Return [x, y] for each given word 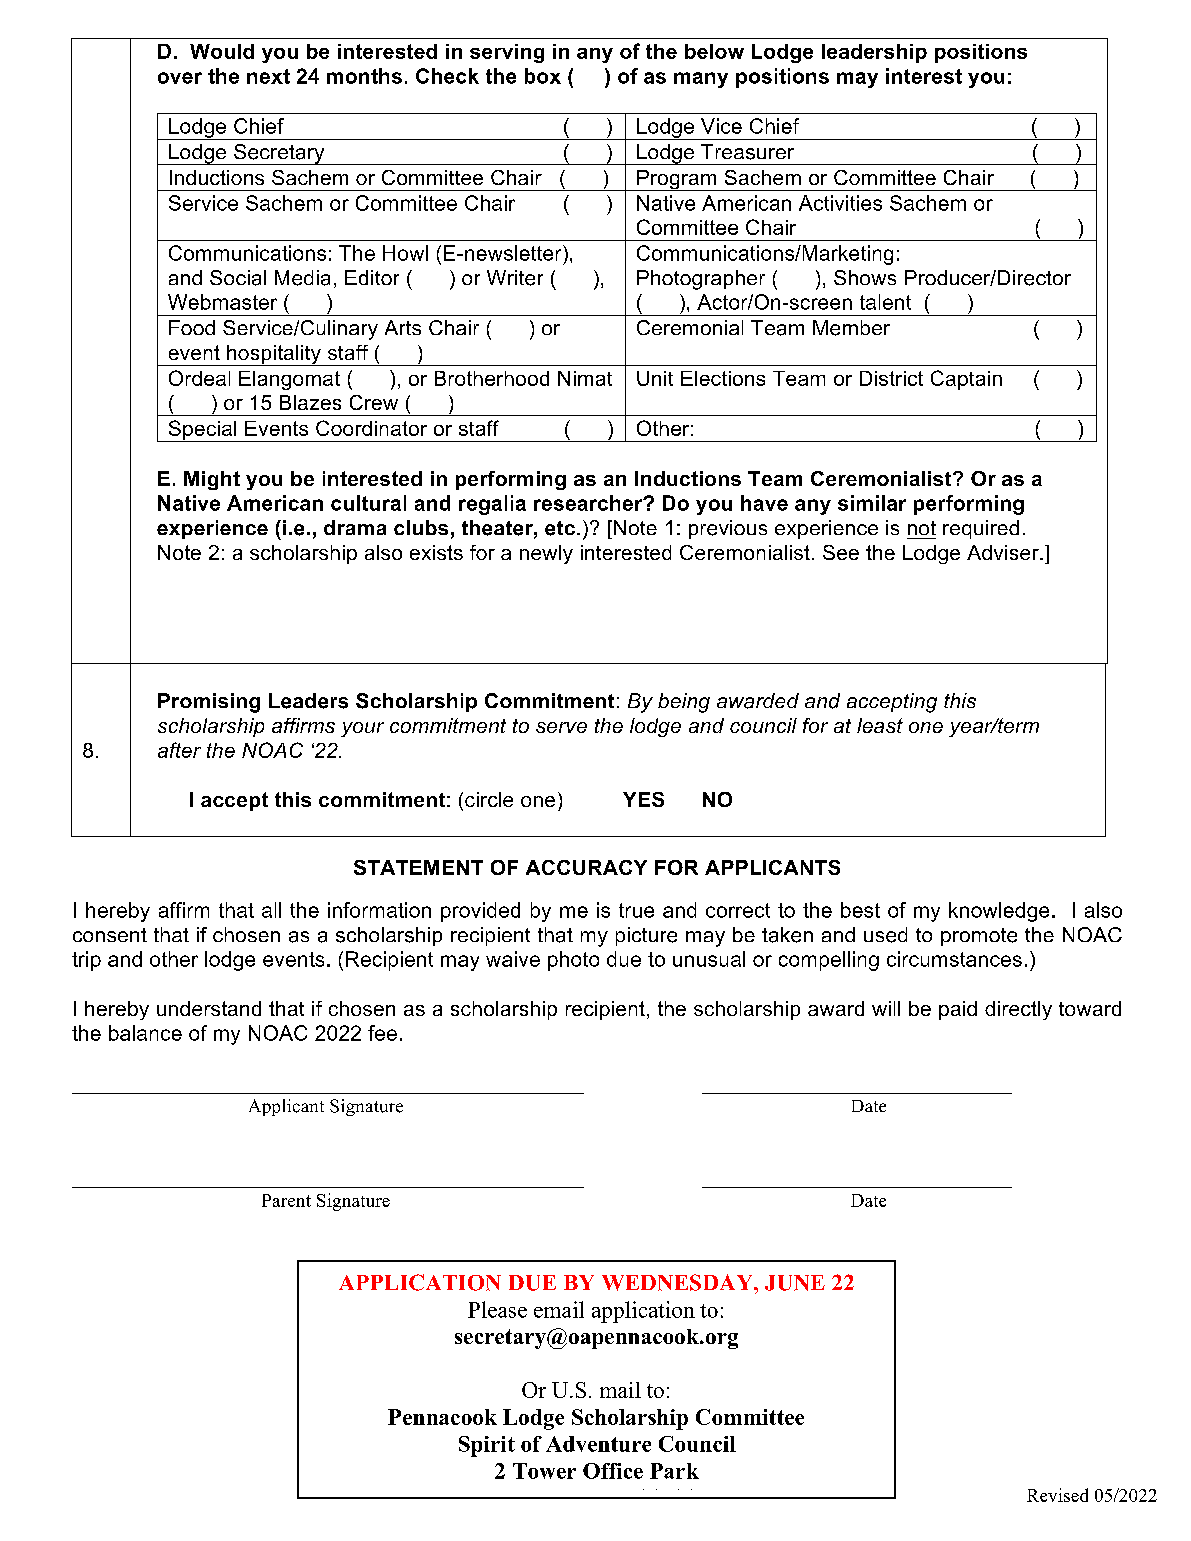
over [180, 78]
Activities [840, 203]
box [543, 76]
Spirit [487, 1446]
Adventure [598, 1444]
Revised [1057, 1495]
